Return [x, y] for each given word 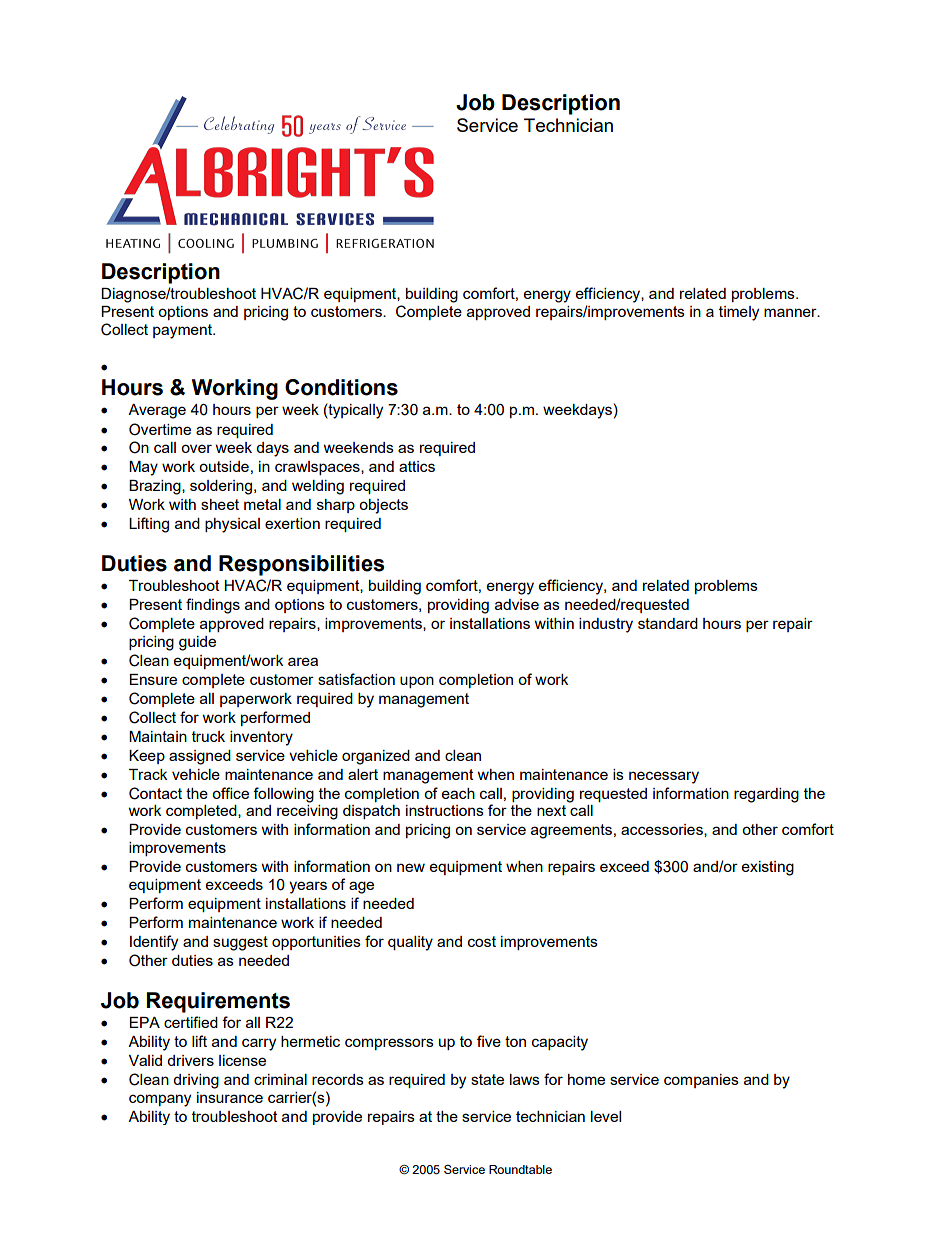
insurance [230, 1097]
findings [213, 606]
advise [517, 604]
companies [701, 1081]
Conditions [341, 387]
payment [184, 331]
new [411, 867]
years [308, 887]
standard [668, 623]
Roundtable [520, 1169]
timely [739, 313]
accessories [663, 830]
